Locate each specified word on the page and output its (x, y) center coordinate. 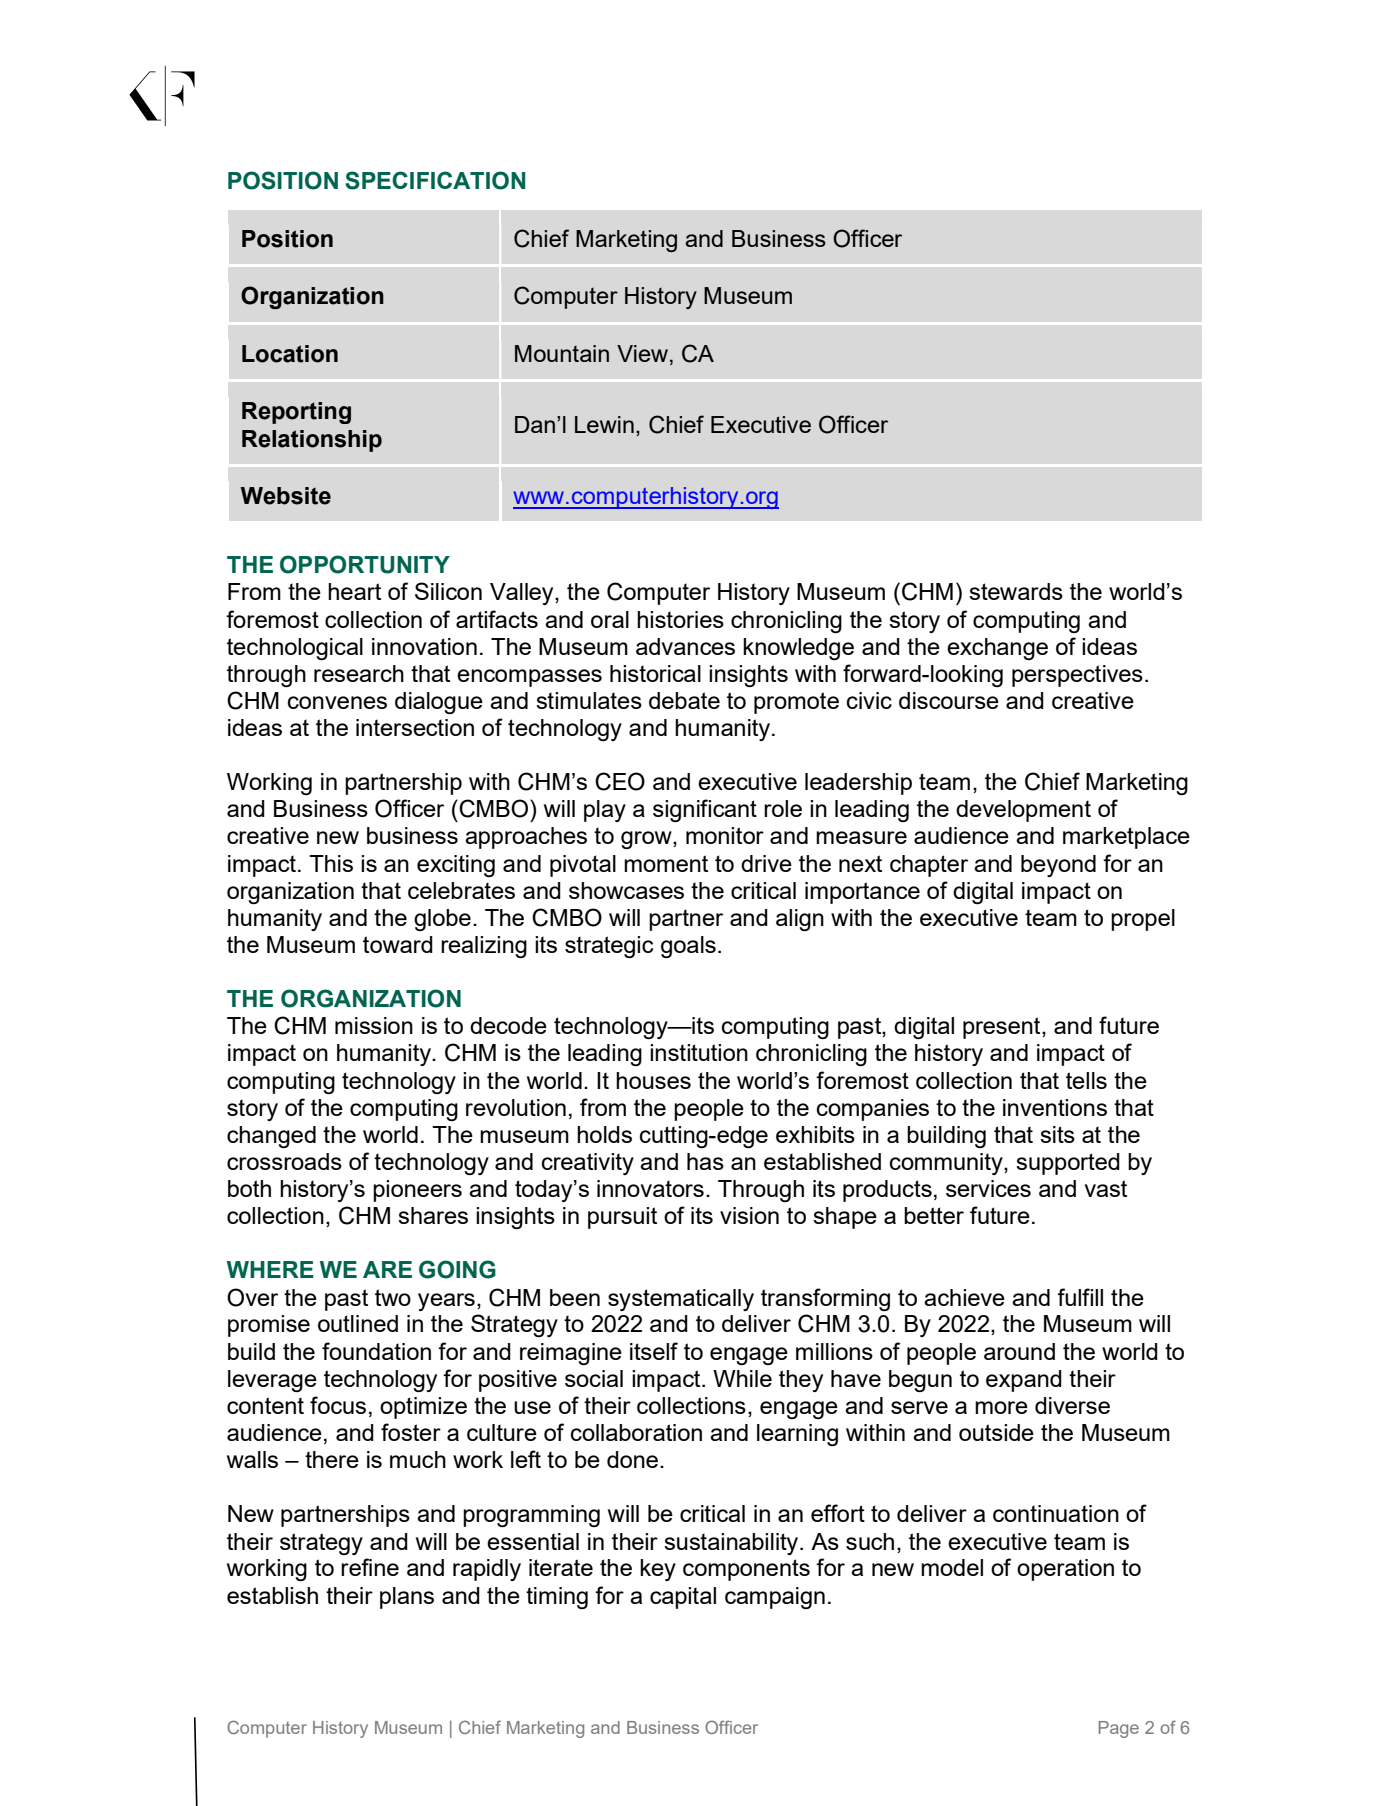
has (705, 1161)
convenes (337, 702)
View (644, 355)
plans (407, 1598)
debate (684, 700)
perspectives (1077, 676)
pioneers (417, 1191)
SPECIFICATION (435, 180)
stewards (1016, 591)
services (988, 1188)
